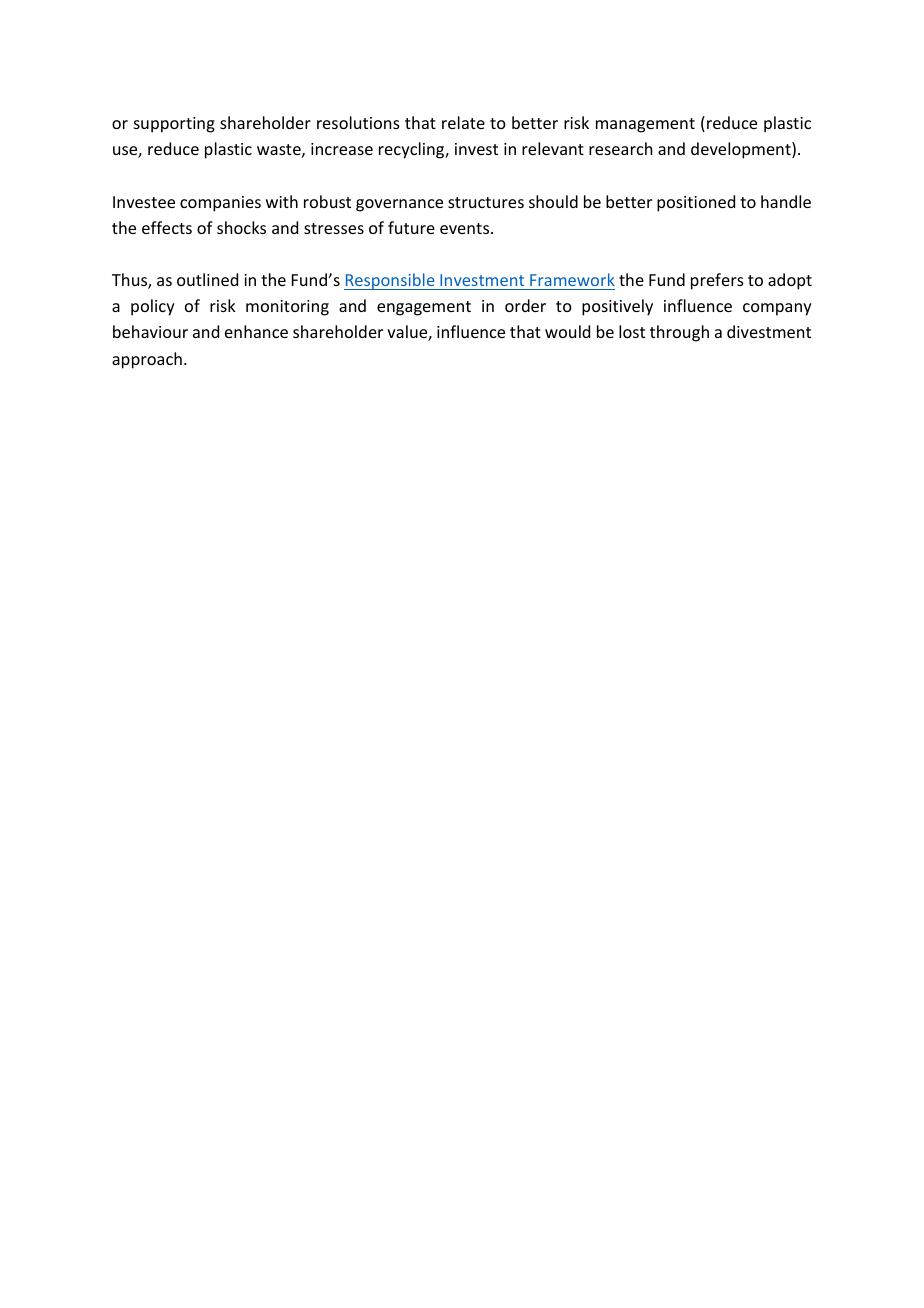 The image size is (924, 1308). Describe the element at coordinates (696, 203) in the page. I see `positioned` at that location.
